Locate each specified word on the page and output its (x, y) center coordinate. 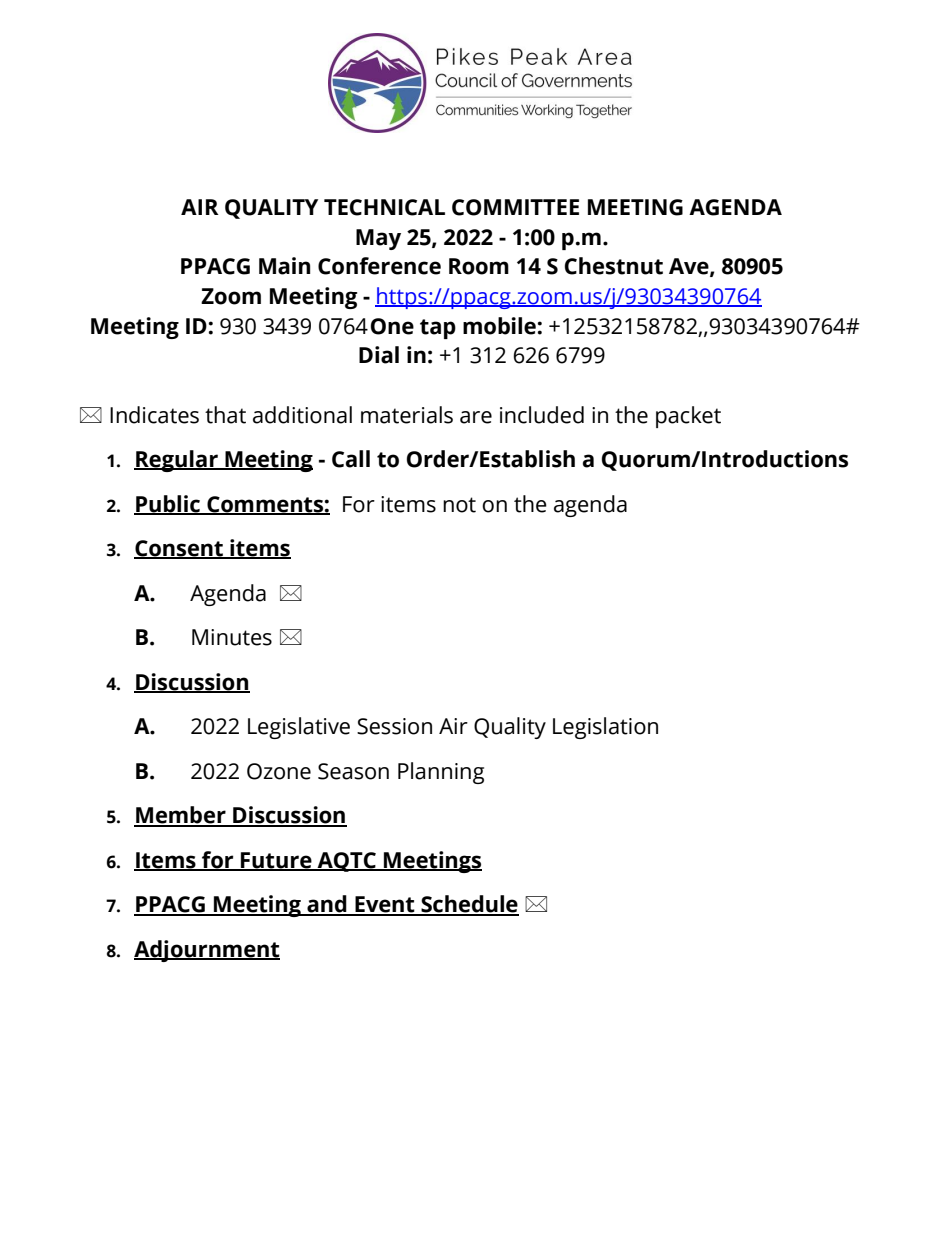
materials (407, 415)
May (378, 239)
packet (688, 417)
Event (385, 905)
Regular (177, 461)
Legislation (605, 728)
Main (284, 266)
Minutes (232, 637)
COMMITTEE (515, 207)
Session (394, 726)
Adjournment (207, 951)
